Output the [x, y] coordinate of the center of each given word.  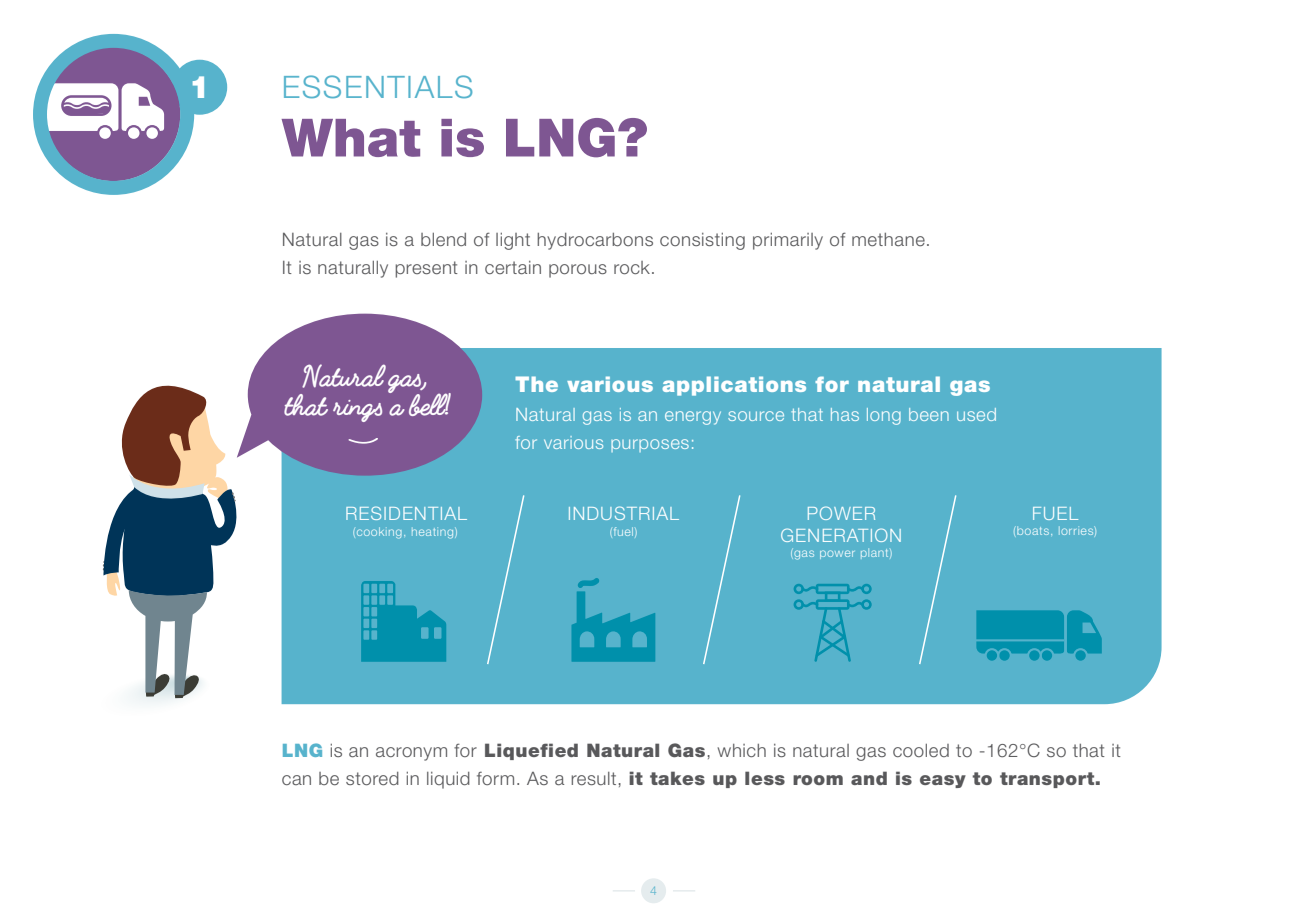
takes [677, 778]
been [929, 414]
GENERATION [841, 535]
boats [1033, 530]
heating [434, 533]
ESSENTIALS [378, 86]
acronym [411, 754]
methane [888, 239]
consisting [702, 241]
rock [633, 267]
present [426, 269]
